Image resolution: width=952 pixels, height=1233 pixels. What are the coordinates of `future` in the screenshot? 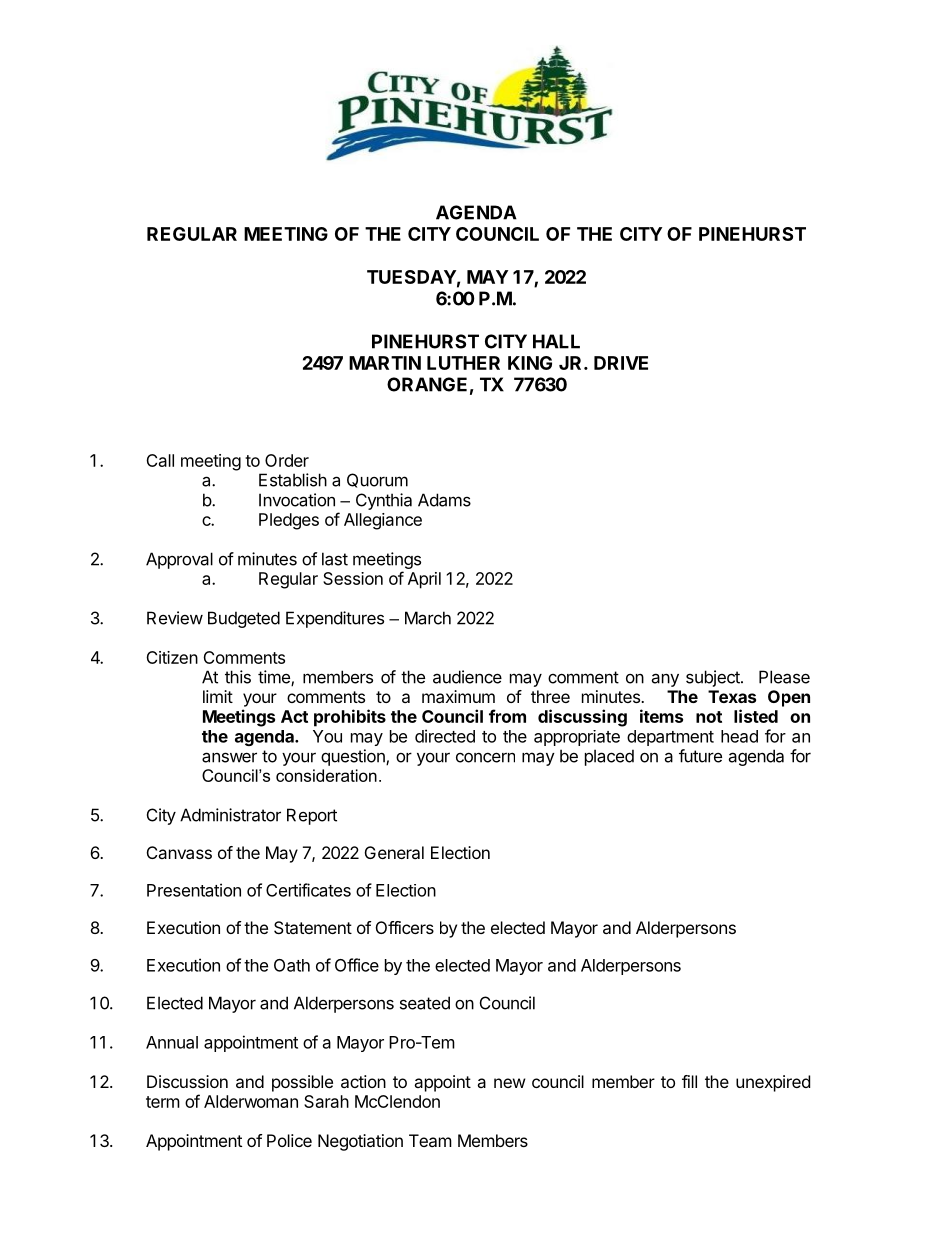 It's located at (700, 756).
